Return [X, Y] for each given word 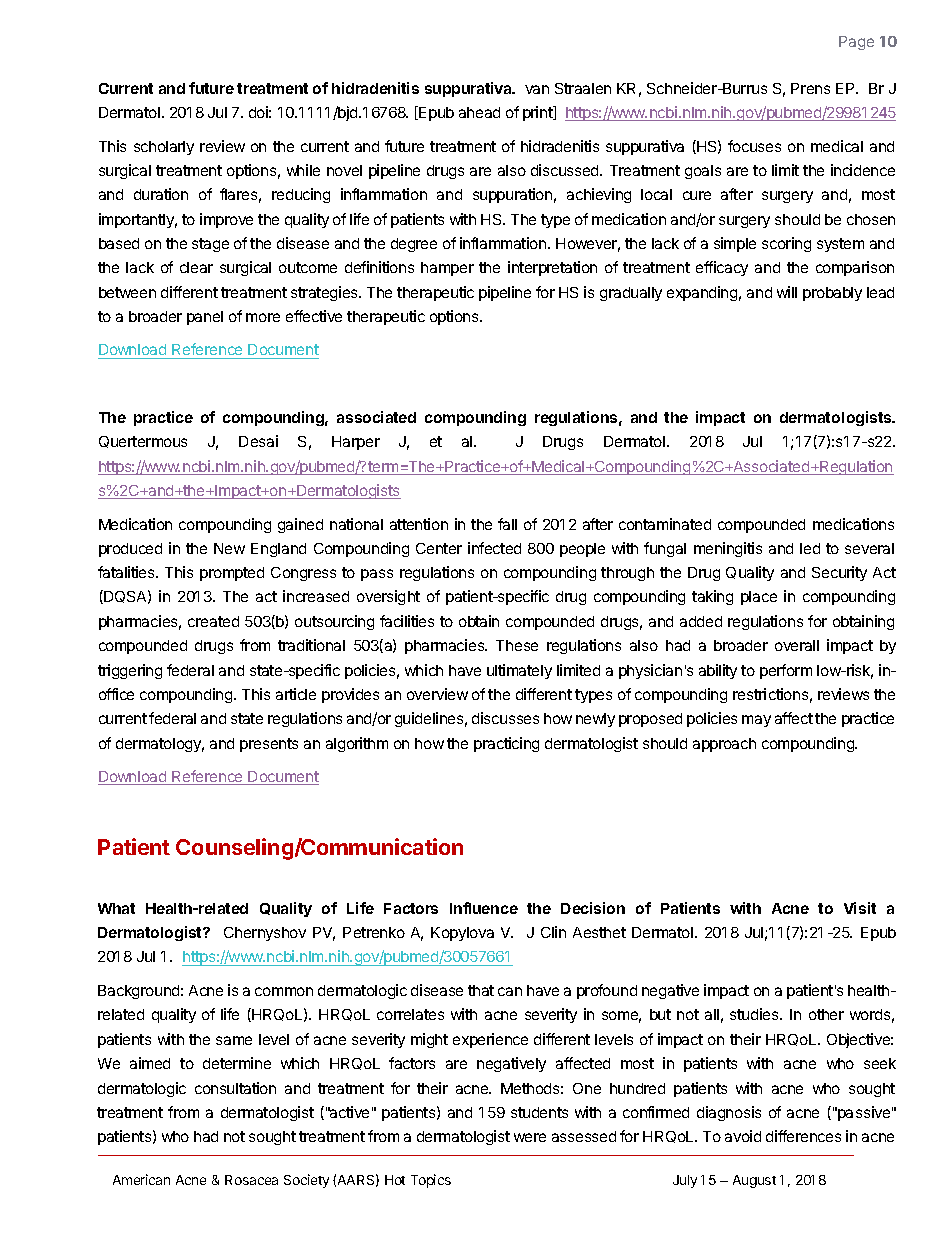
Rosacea [251, 1180]
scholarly [164, 148]
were [530, 1137]
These [517, 645]
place [759, 598]
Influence [484, 908]
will [787, 292]
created [213, 621]
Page [856, 43]
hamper [447, 269]
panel [205, 318]
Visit [860, 908]
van [537, 89]
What [116, 908]
